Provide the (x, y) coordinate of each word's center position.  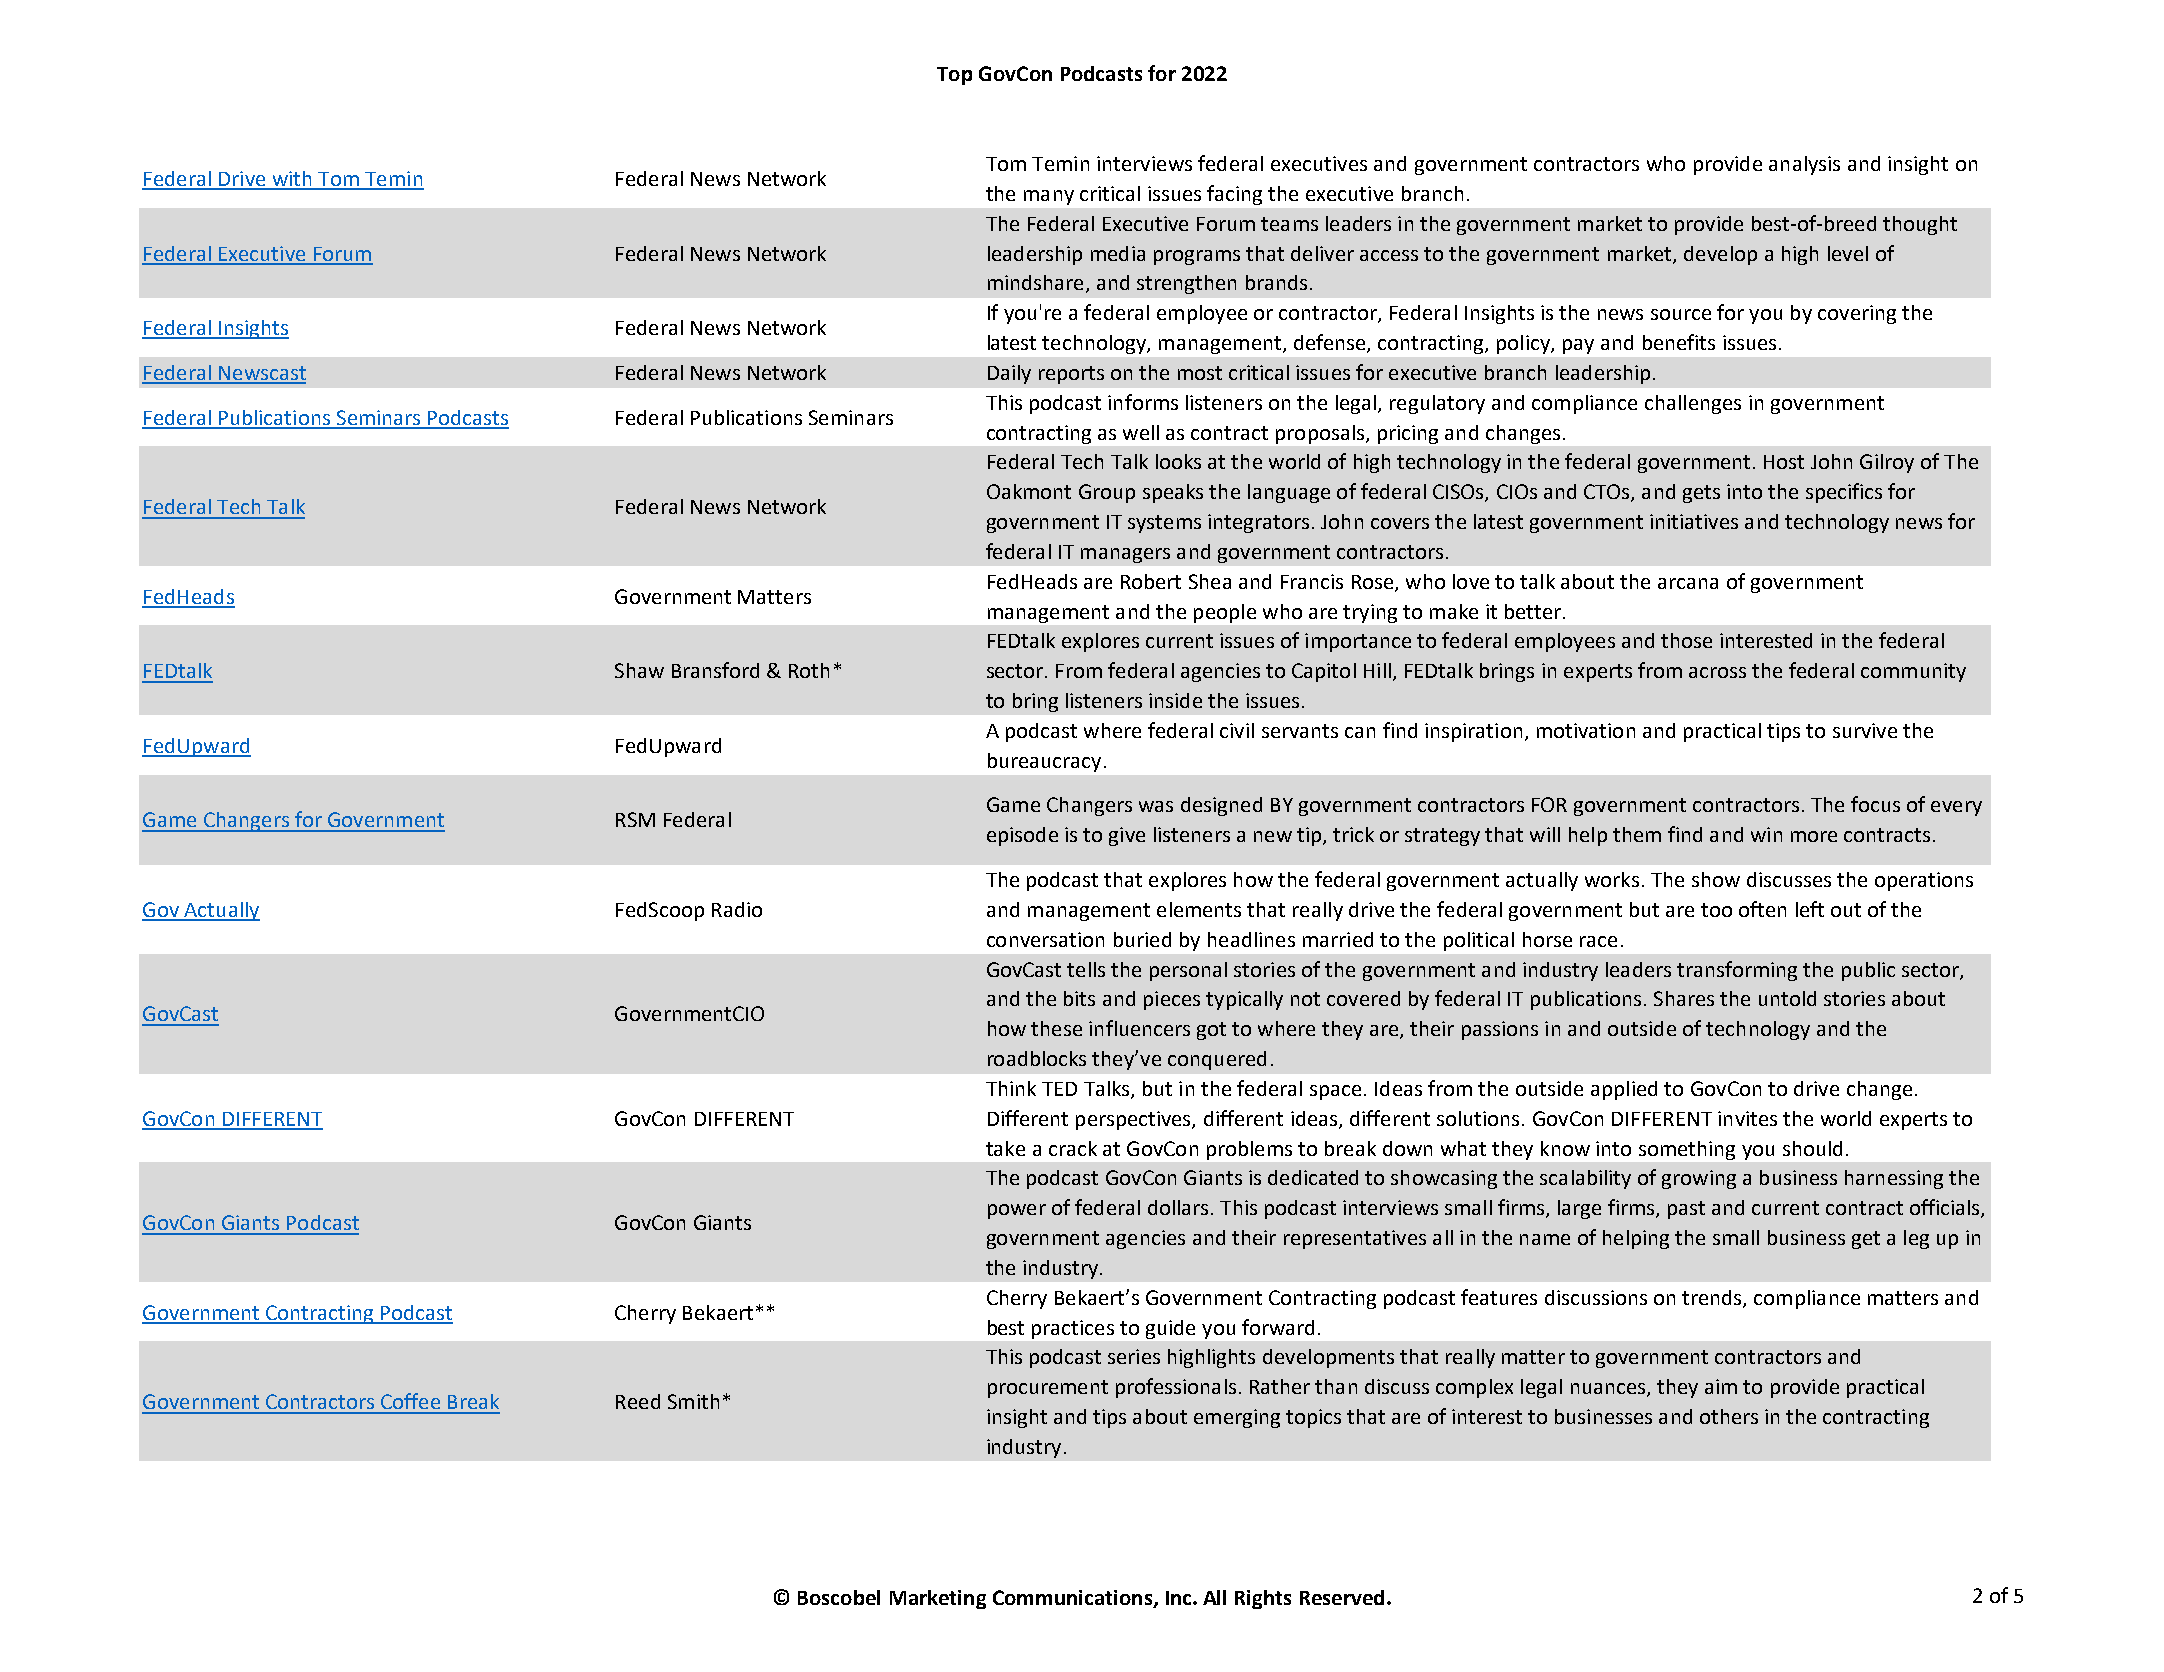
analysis (1804, 165)
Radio (737, 909)
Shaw (639, 670)
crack (1073, 1148)
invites (1747, 1118)
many (1049, 197)
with (292, 180)
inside (1175, 700)
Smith (693, 1401)
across (1717, 672)
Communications (1074, 1599)
